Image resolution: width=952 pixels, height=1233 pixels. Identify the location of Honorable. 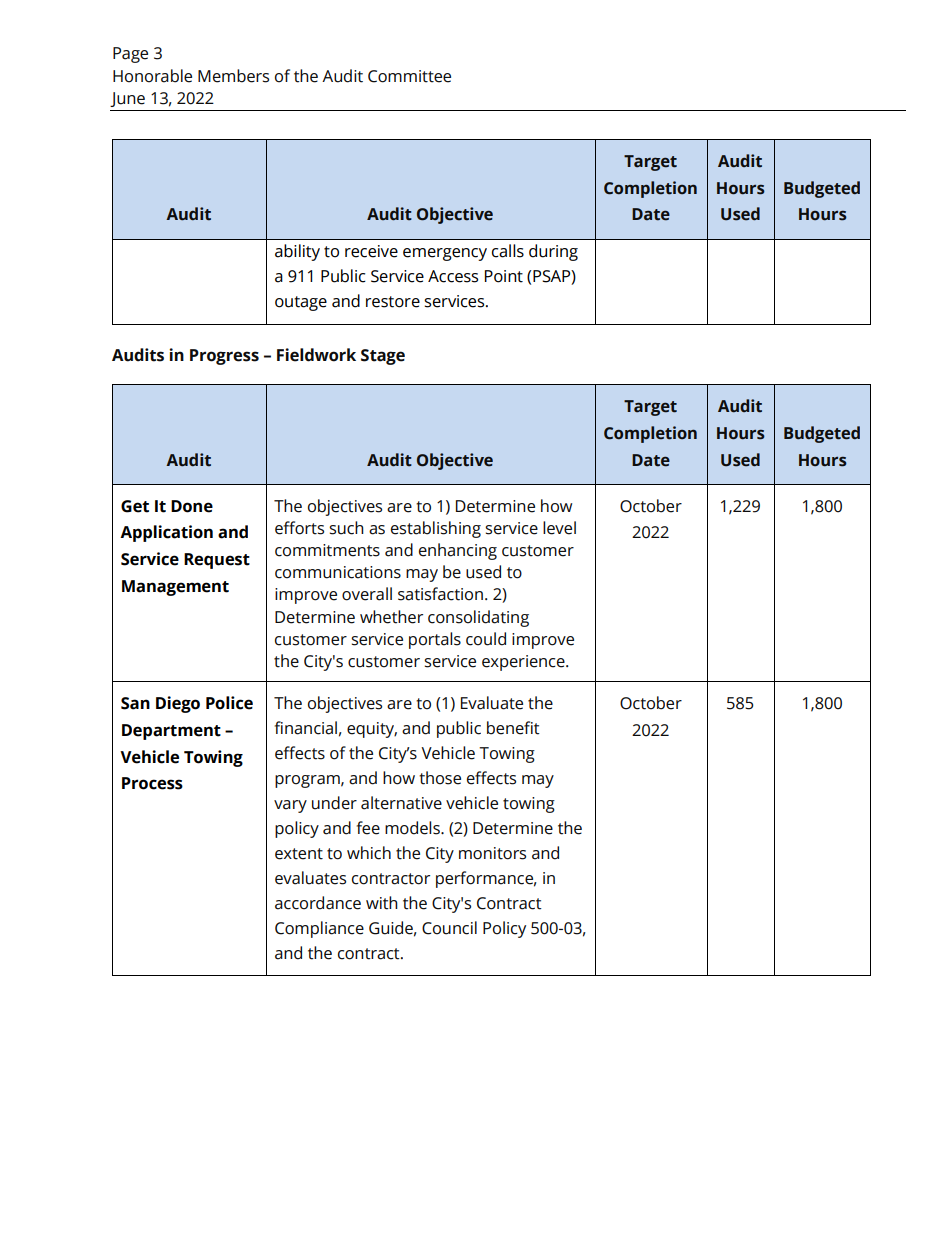
(152, 76).
